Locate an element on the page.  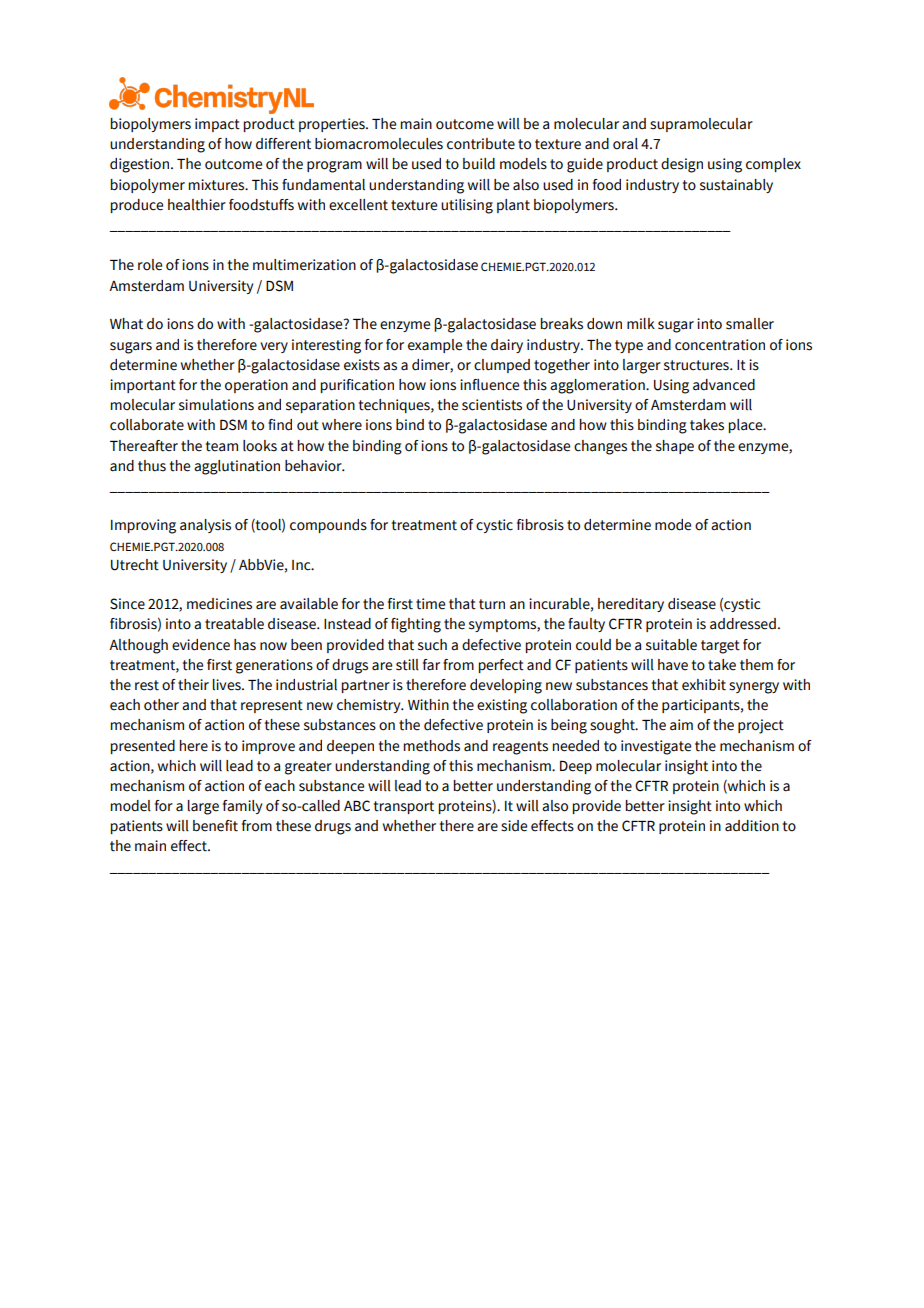
What is located at coordinates (126, 324).
